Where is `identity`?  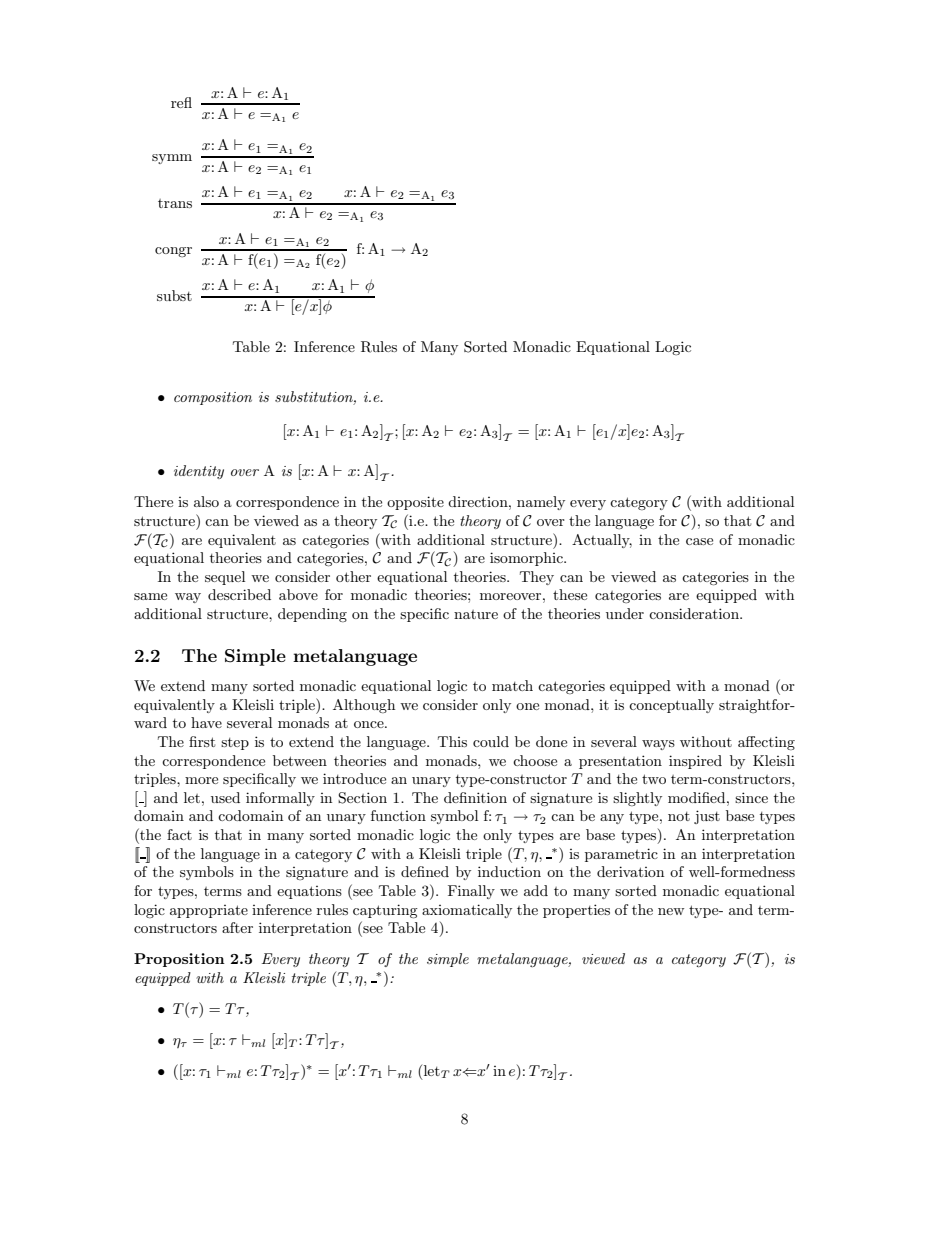 identity is located at coordinates (199, 472).
